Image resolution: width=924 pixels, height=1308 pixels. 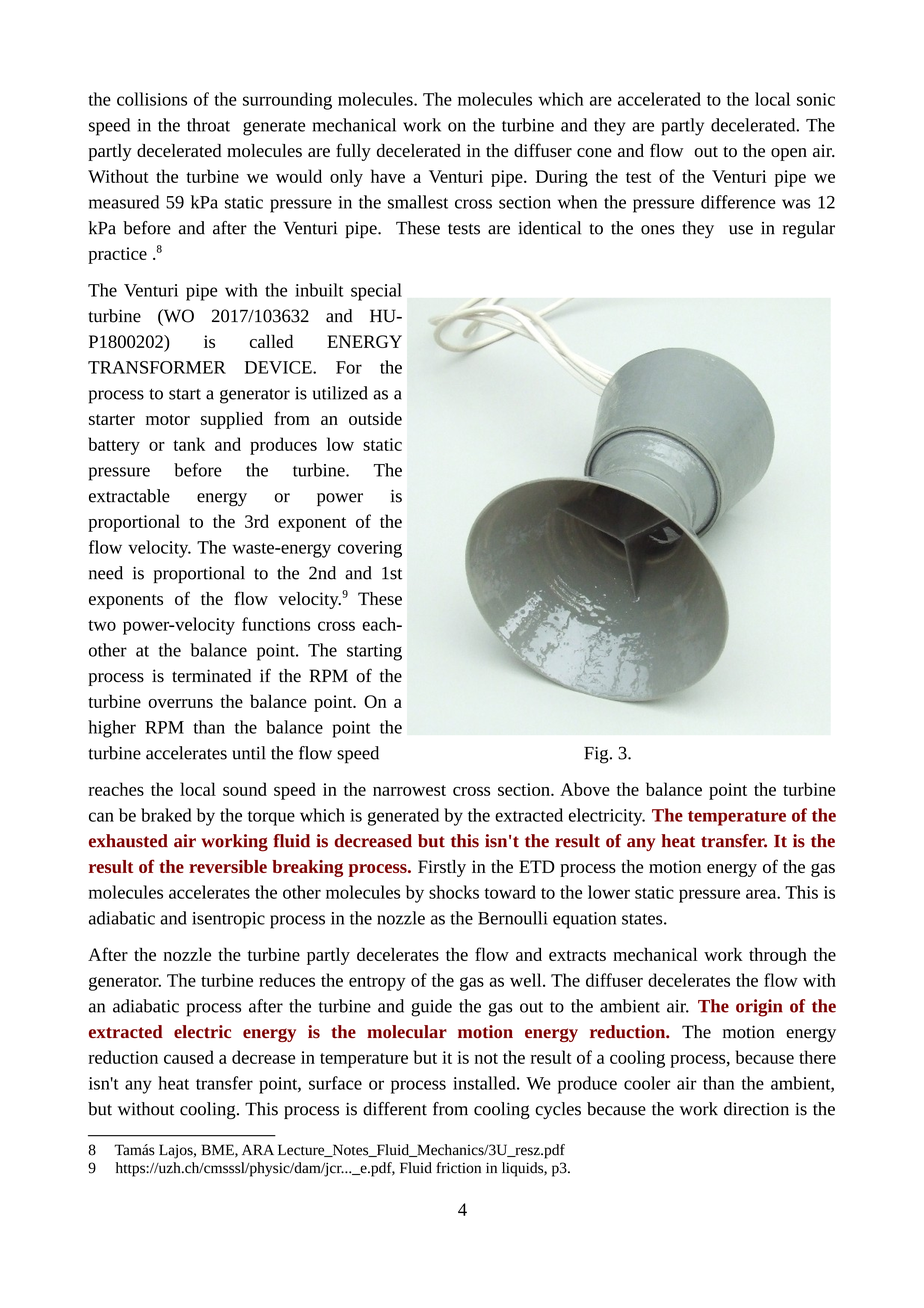 What do you see at coordinates (208, 125) in the screenshot?
I see `throat` at bounding box center [208, 125].
